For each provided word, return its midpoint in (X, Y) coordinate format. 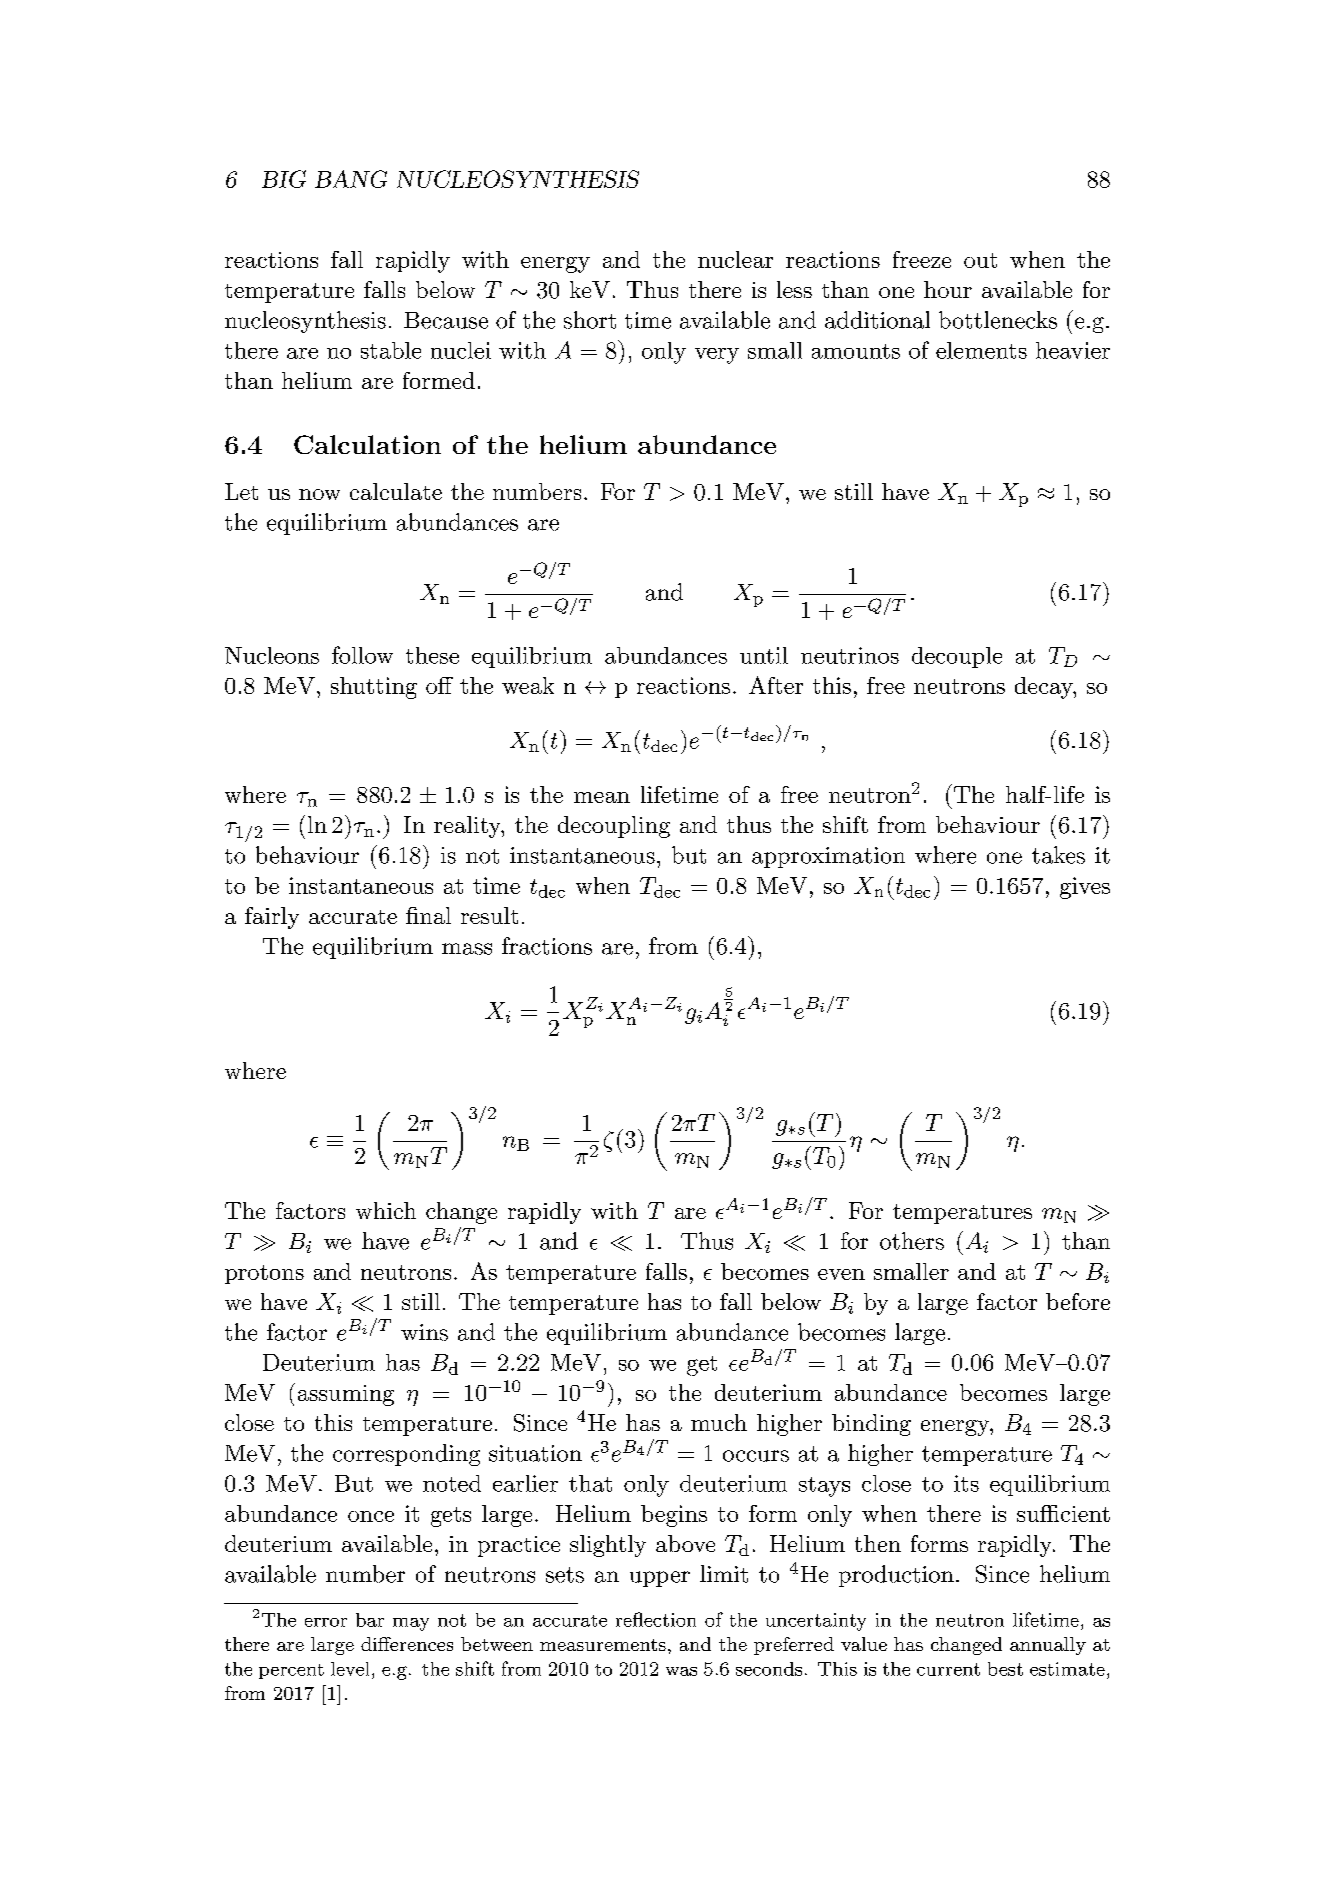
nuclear (735, 259)
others (912, 1241)
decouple (957, 657)
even (841, 1274)
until (764, 655)
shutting (374, 688)
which (386, 1210)
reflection (656, 1619)
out (980, 260)
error (326, 1622)
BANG (351, 179)
